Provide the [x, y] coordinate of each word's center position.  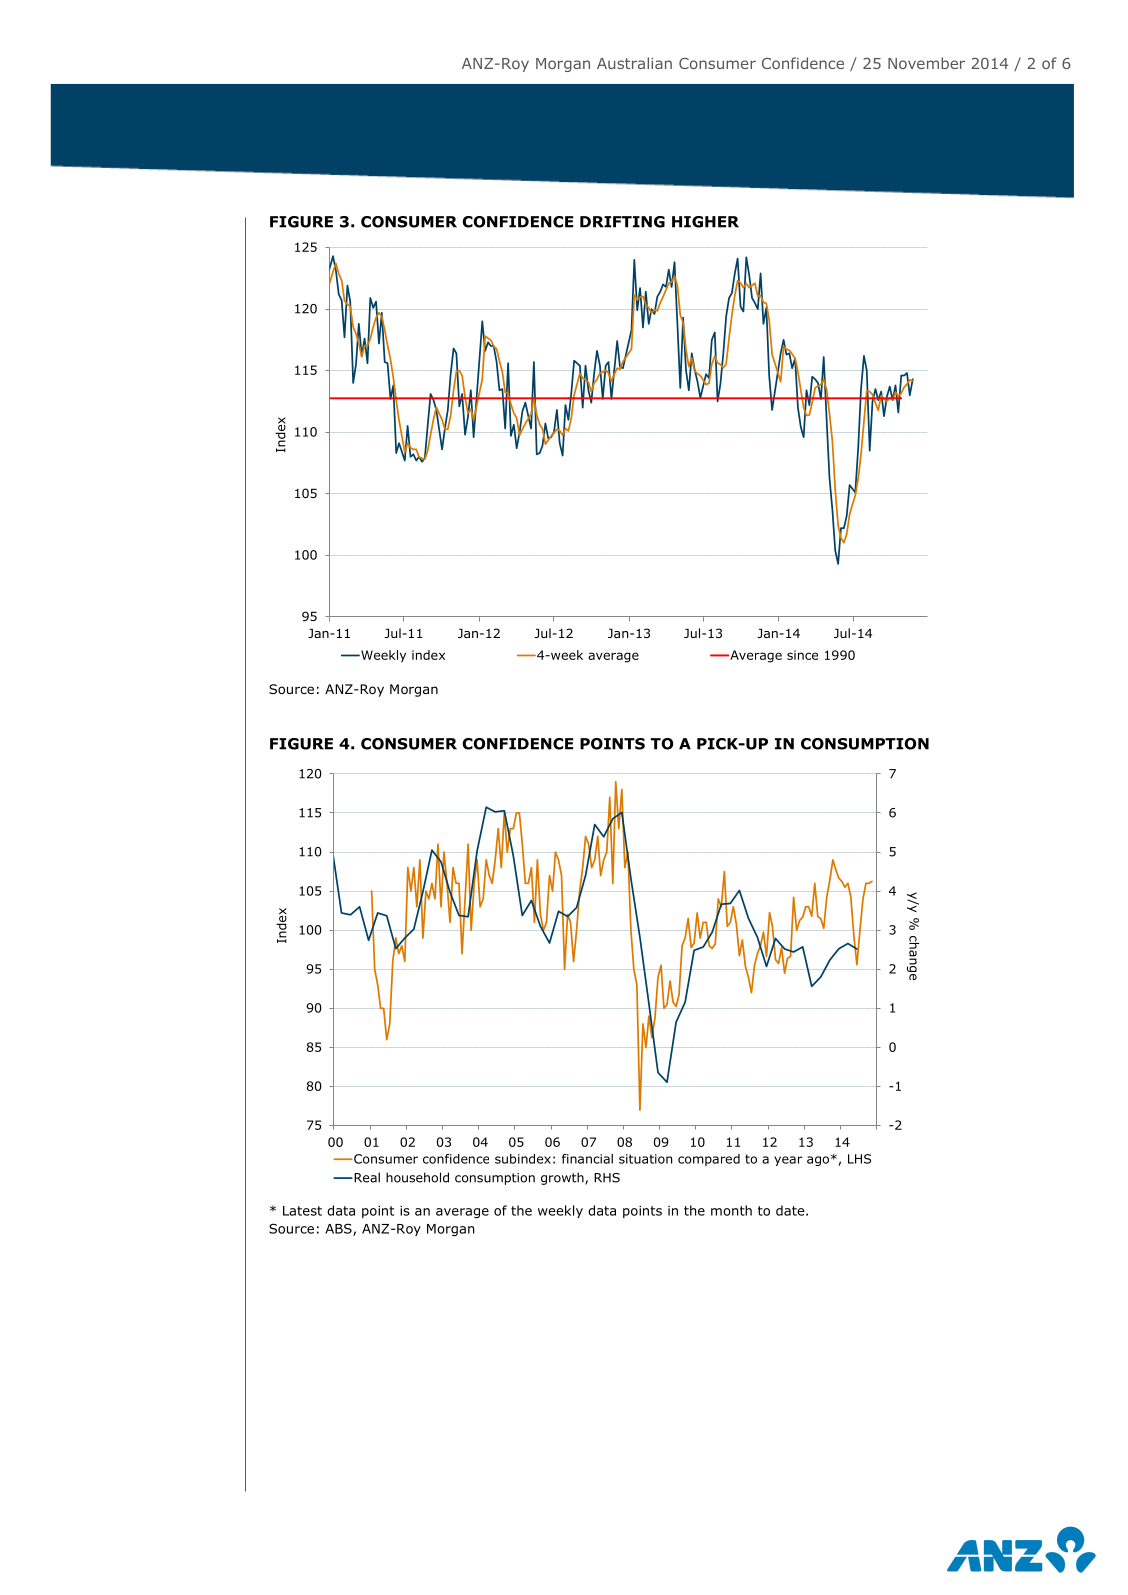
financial [587, 1159]
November [926, 63]
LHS [859, 1159]
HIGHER [705, 222]
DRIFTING [622, 222]
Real [366, 1177]
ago [818, 1161]
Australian [634, 63]
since [802, 655]
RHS [607, 1178]
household [417, 1177]
